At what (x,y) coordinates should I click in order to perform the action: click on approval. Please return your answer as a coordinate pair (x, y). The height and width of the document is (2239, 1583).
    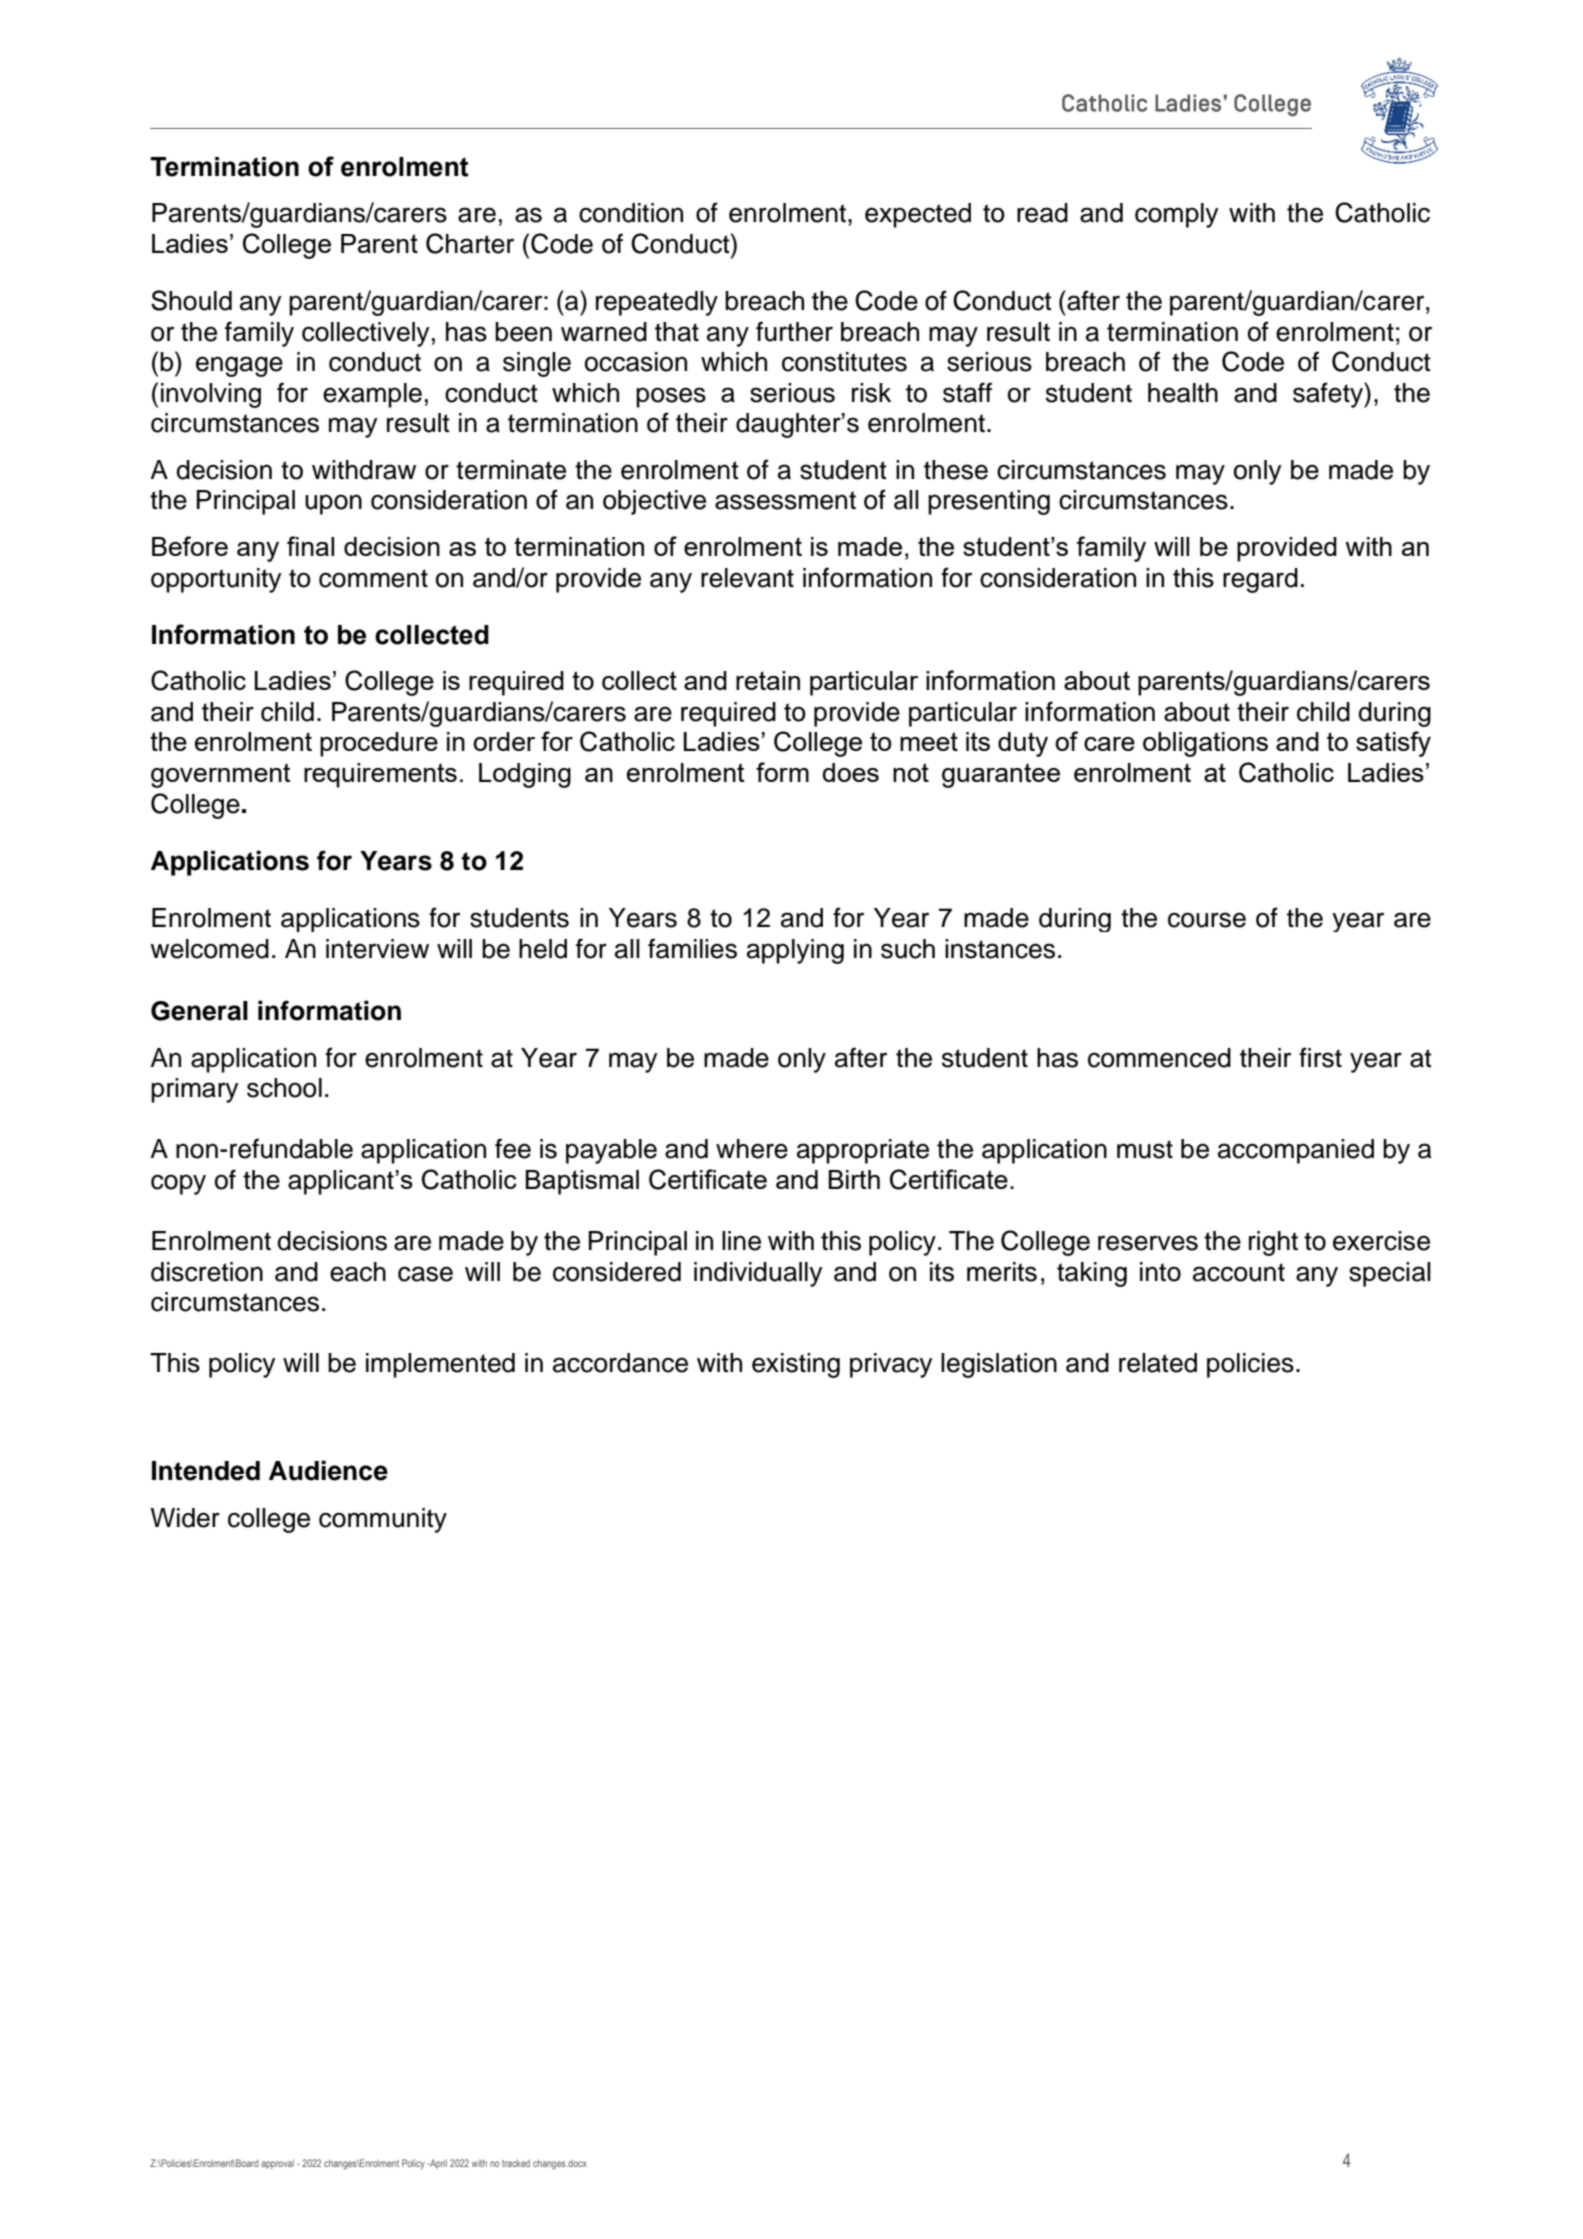
    Looking at the image, I should click on (277, 2164).
